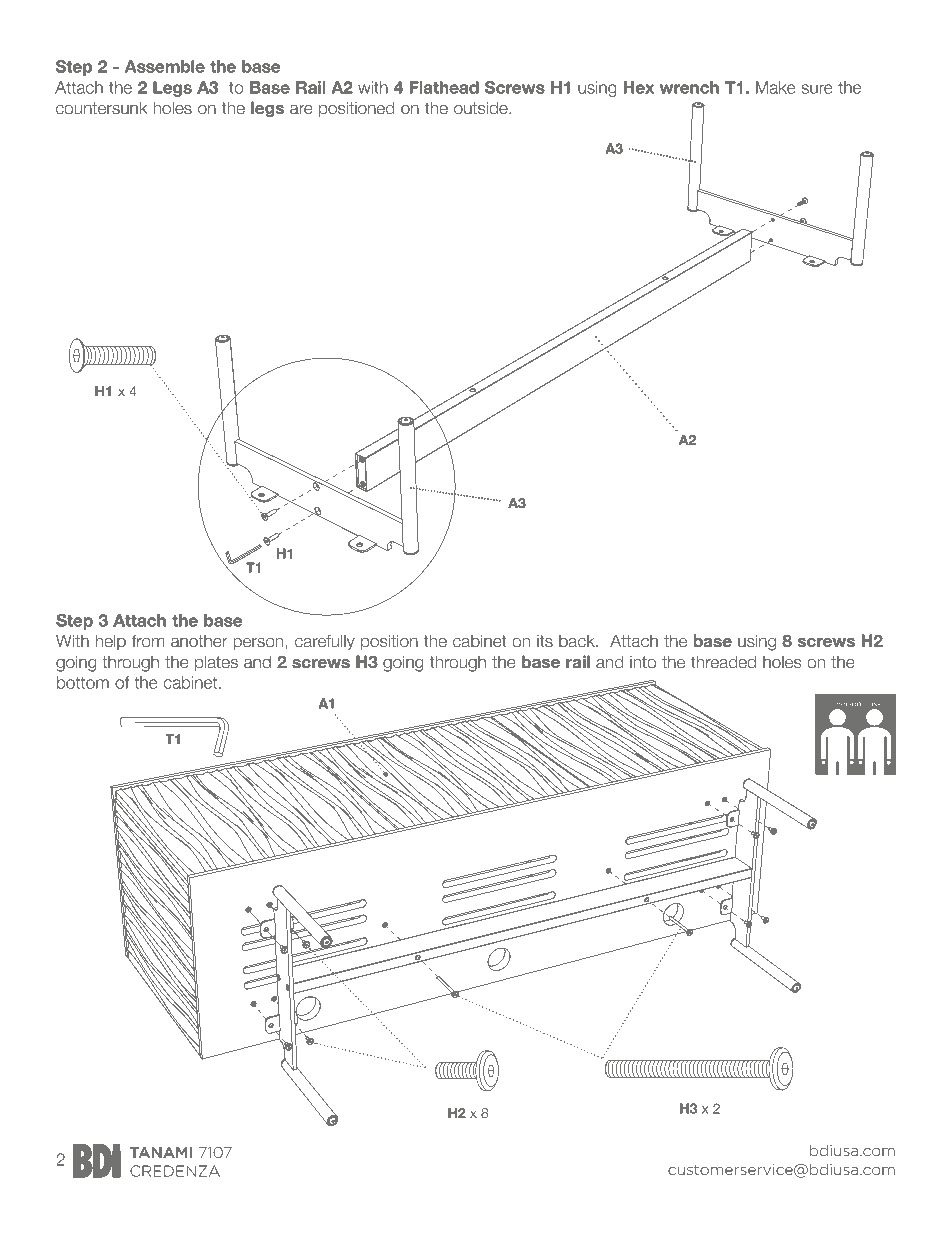  What do you see at coordinates (578, 641) in the screenshot?
I see `back` at bounding box center [578, 641].
